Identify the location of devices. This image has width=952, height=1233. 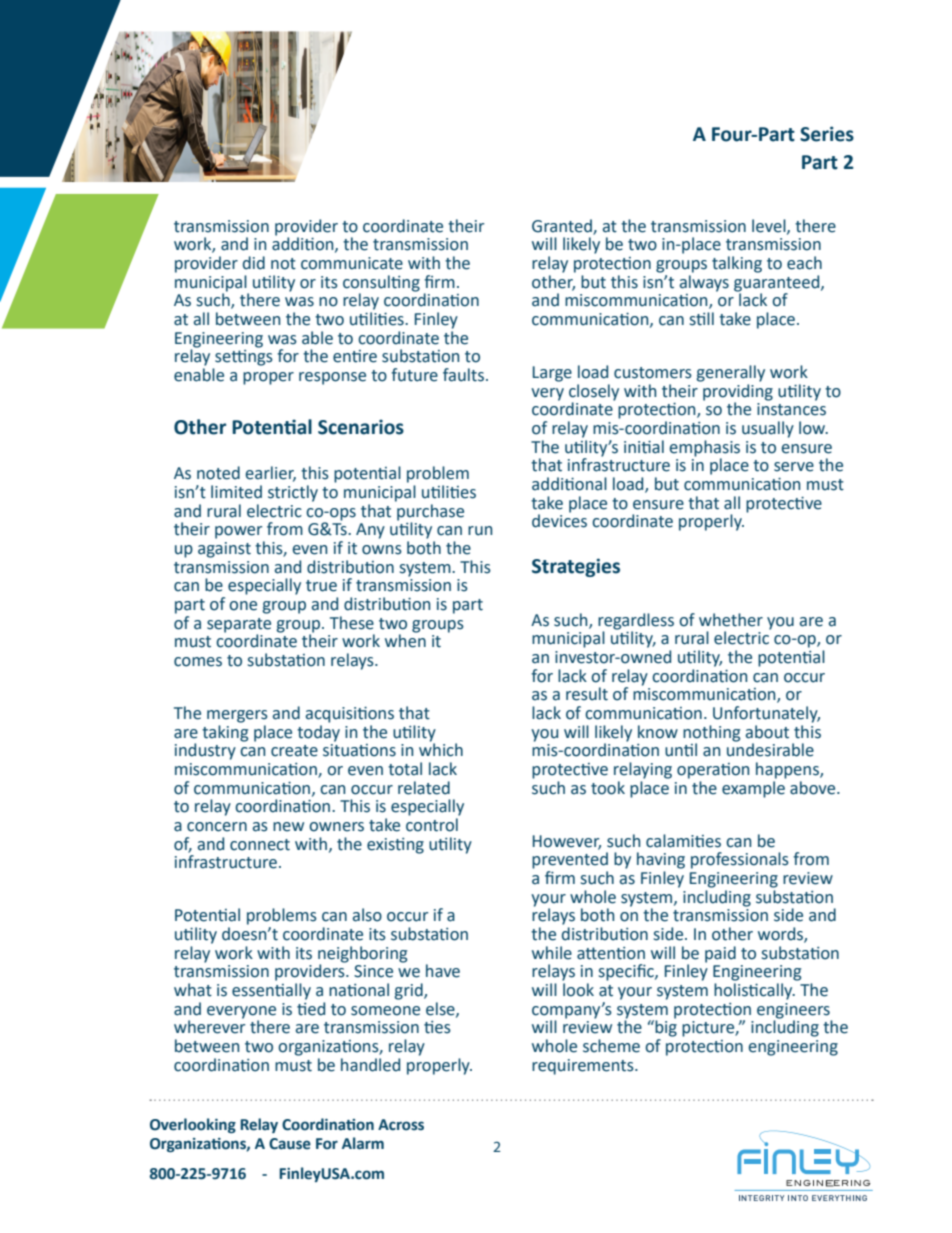
(559, 520).
